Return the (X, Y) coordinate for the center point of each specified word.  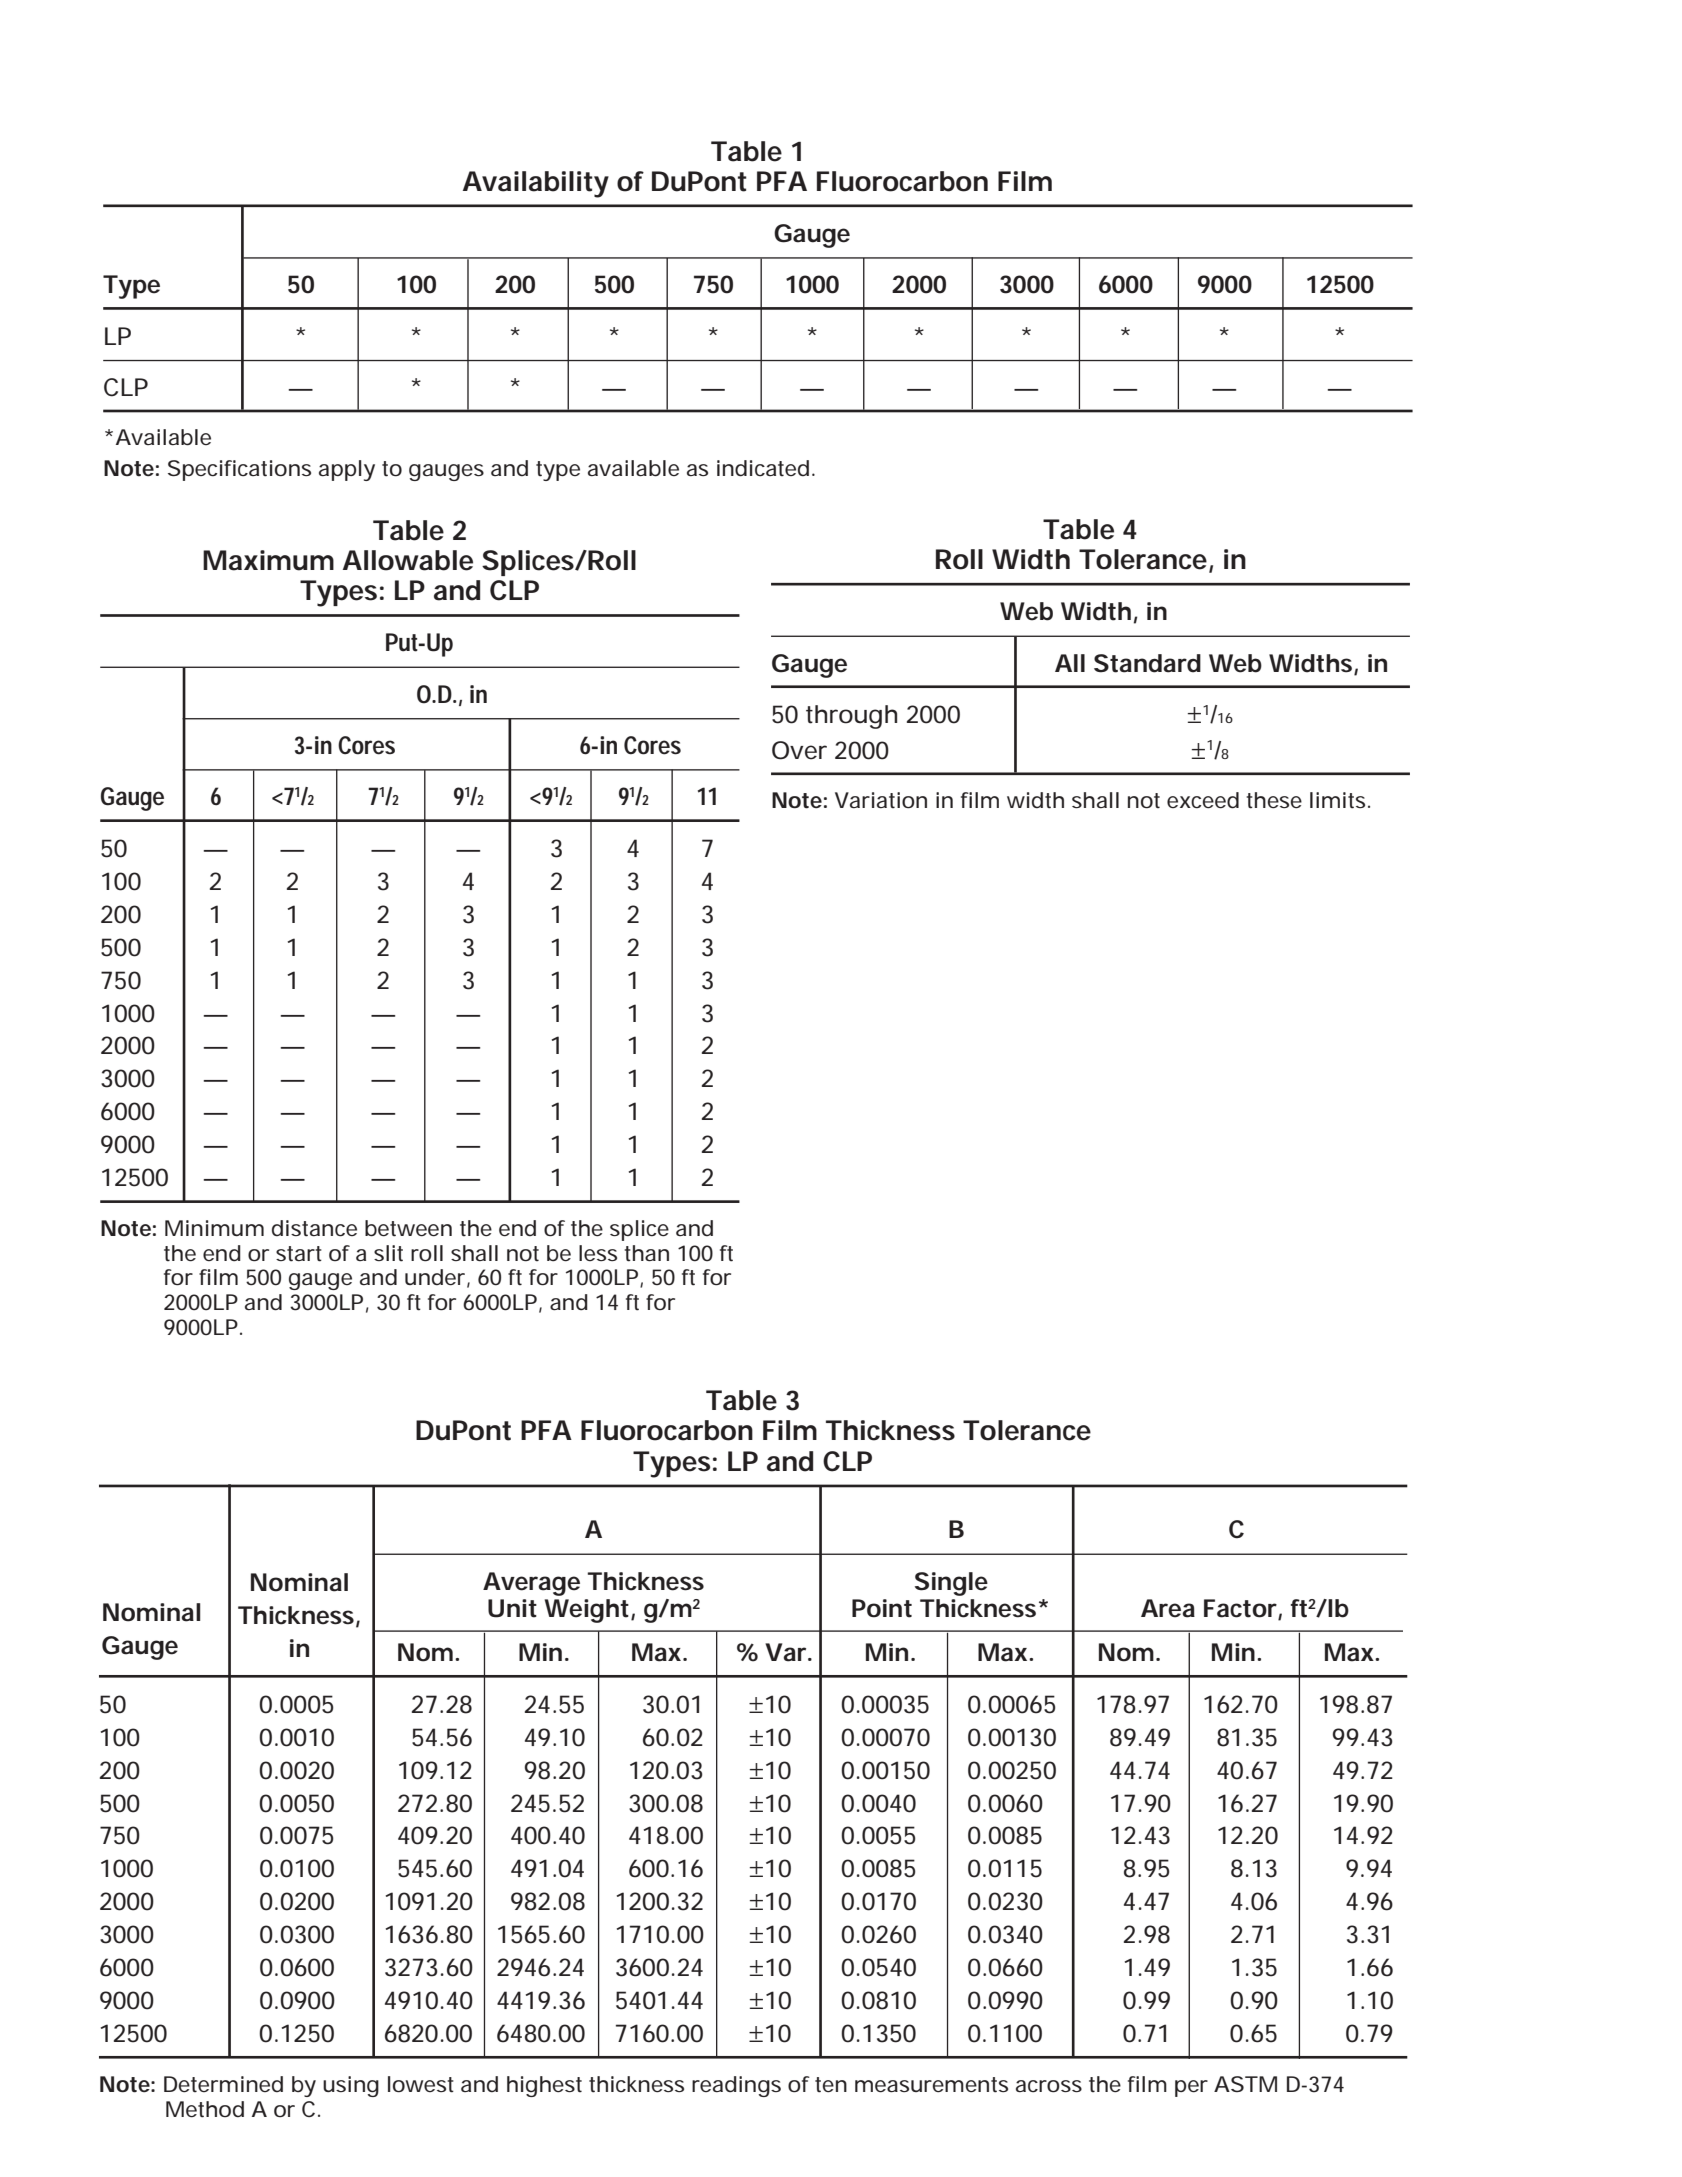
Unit (512, 1608)
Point (882, 1608)
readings (736, 2086)
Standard (1147, 663)
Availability (536, 184)
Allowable (408, 560)
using (351, 2086)
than (646, 1253)
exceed (1203, 800)
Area (1168, 1608)
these (1274, 800)
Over (799, 750)
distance (314, 1228)
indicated (763, 468)
